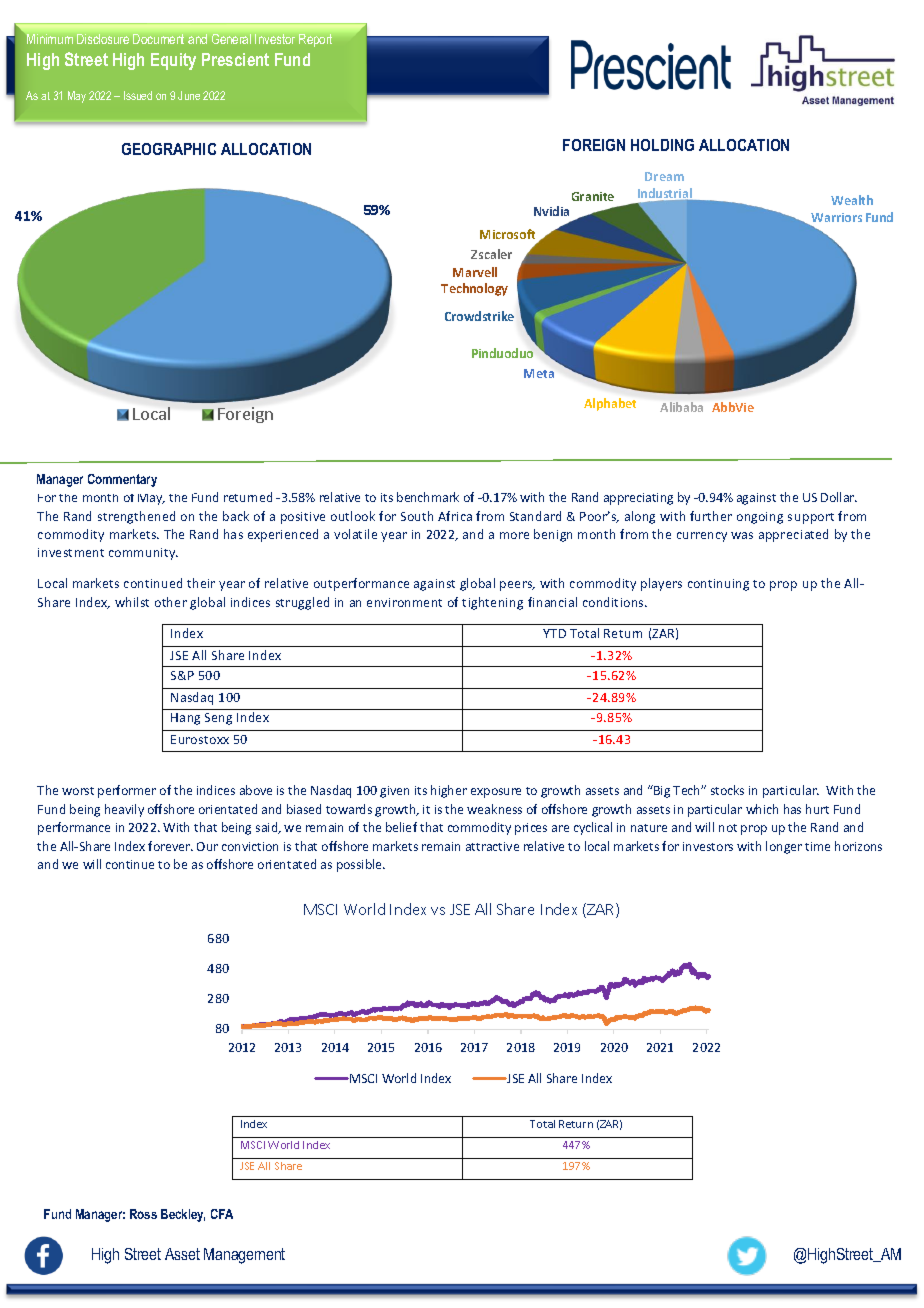 This screenshot has width=924, height=1308. I want to click on GEOGRAPHIC, so click(169, 149).
